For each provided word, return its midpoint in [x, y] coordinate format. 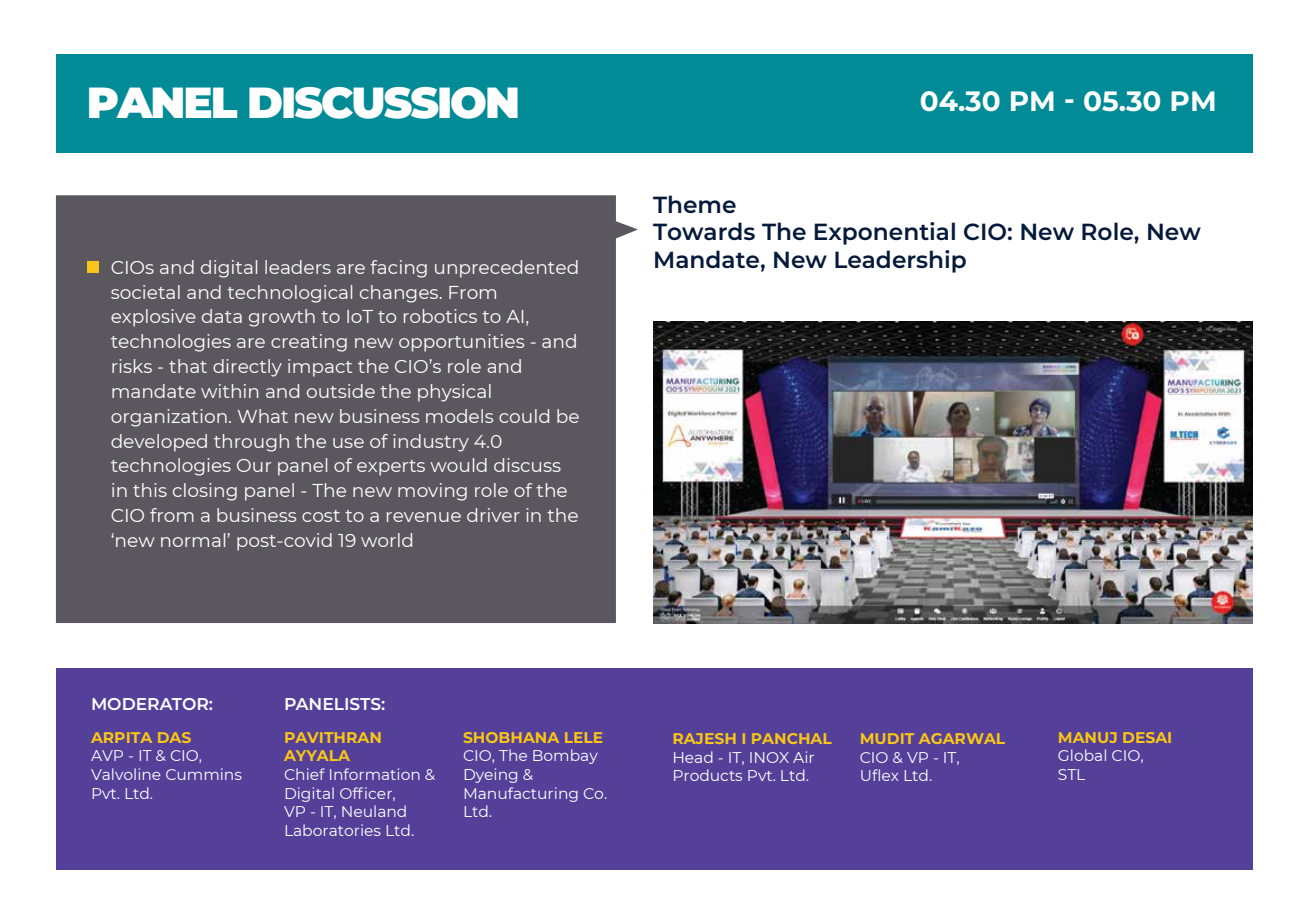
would [458, 465]
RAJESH [704, 738]
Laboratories [333, 830]
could [524, 416]
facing [398, 269]
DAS [174, 737]
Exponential [884, 233]
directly [247, 368]
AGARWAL [961, 738]
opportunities [461, 343]
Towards [704, 231]
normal [193, 540]
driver [493, 515]
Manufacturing [521, 794]
